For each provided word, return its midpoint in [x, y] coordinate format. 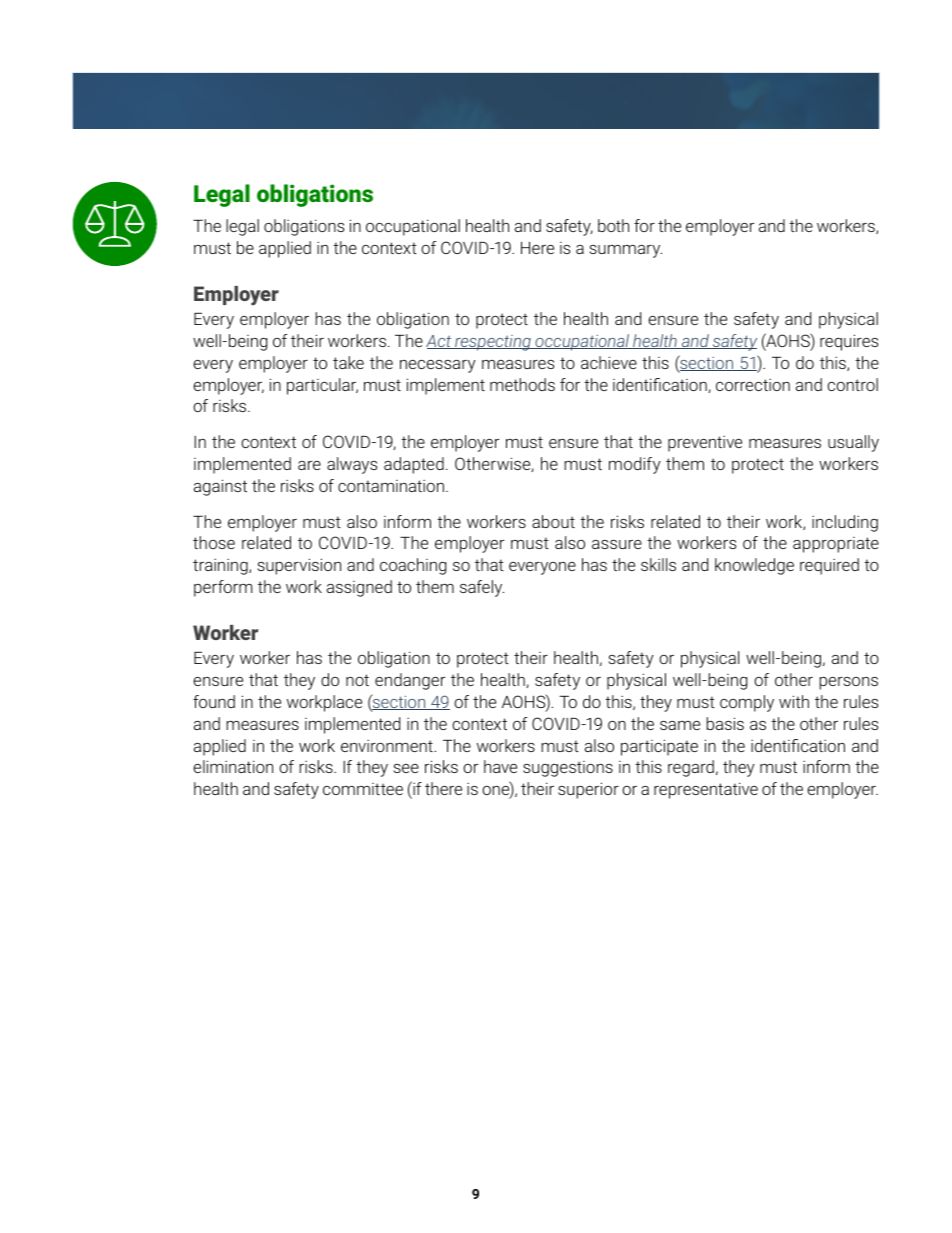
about [553, 521]
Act [440, 342]
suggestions [568, 769]
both [613, 225]
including [845, 523]
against [220, 487]
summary [626, 251]
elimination [233, 766]
